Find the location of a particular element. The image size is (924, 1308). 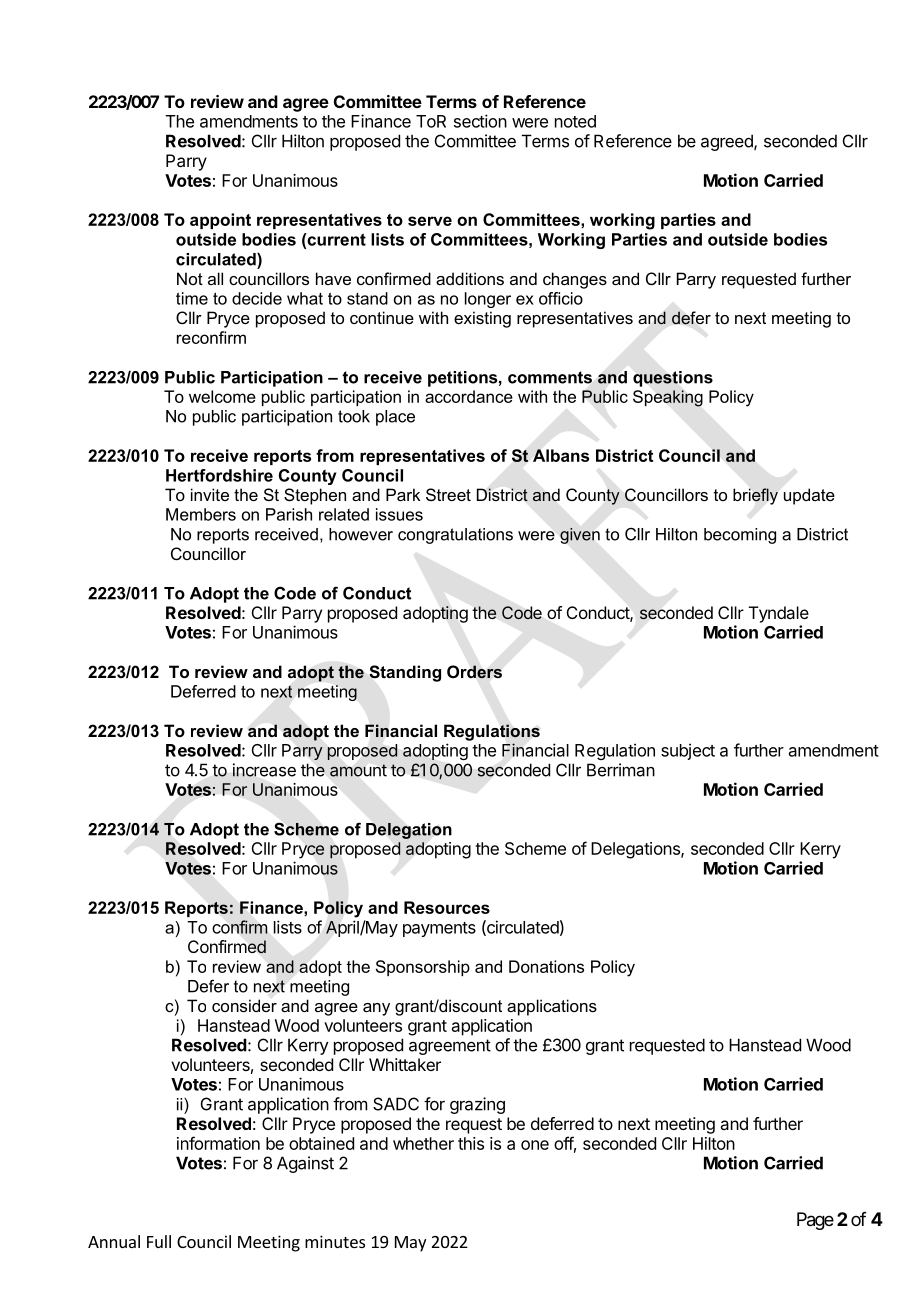

Full is located at coordinates (159, 1241).
